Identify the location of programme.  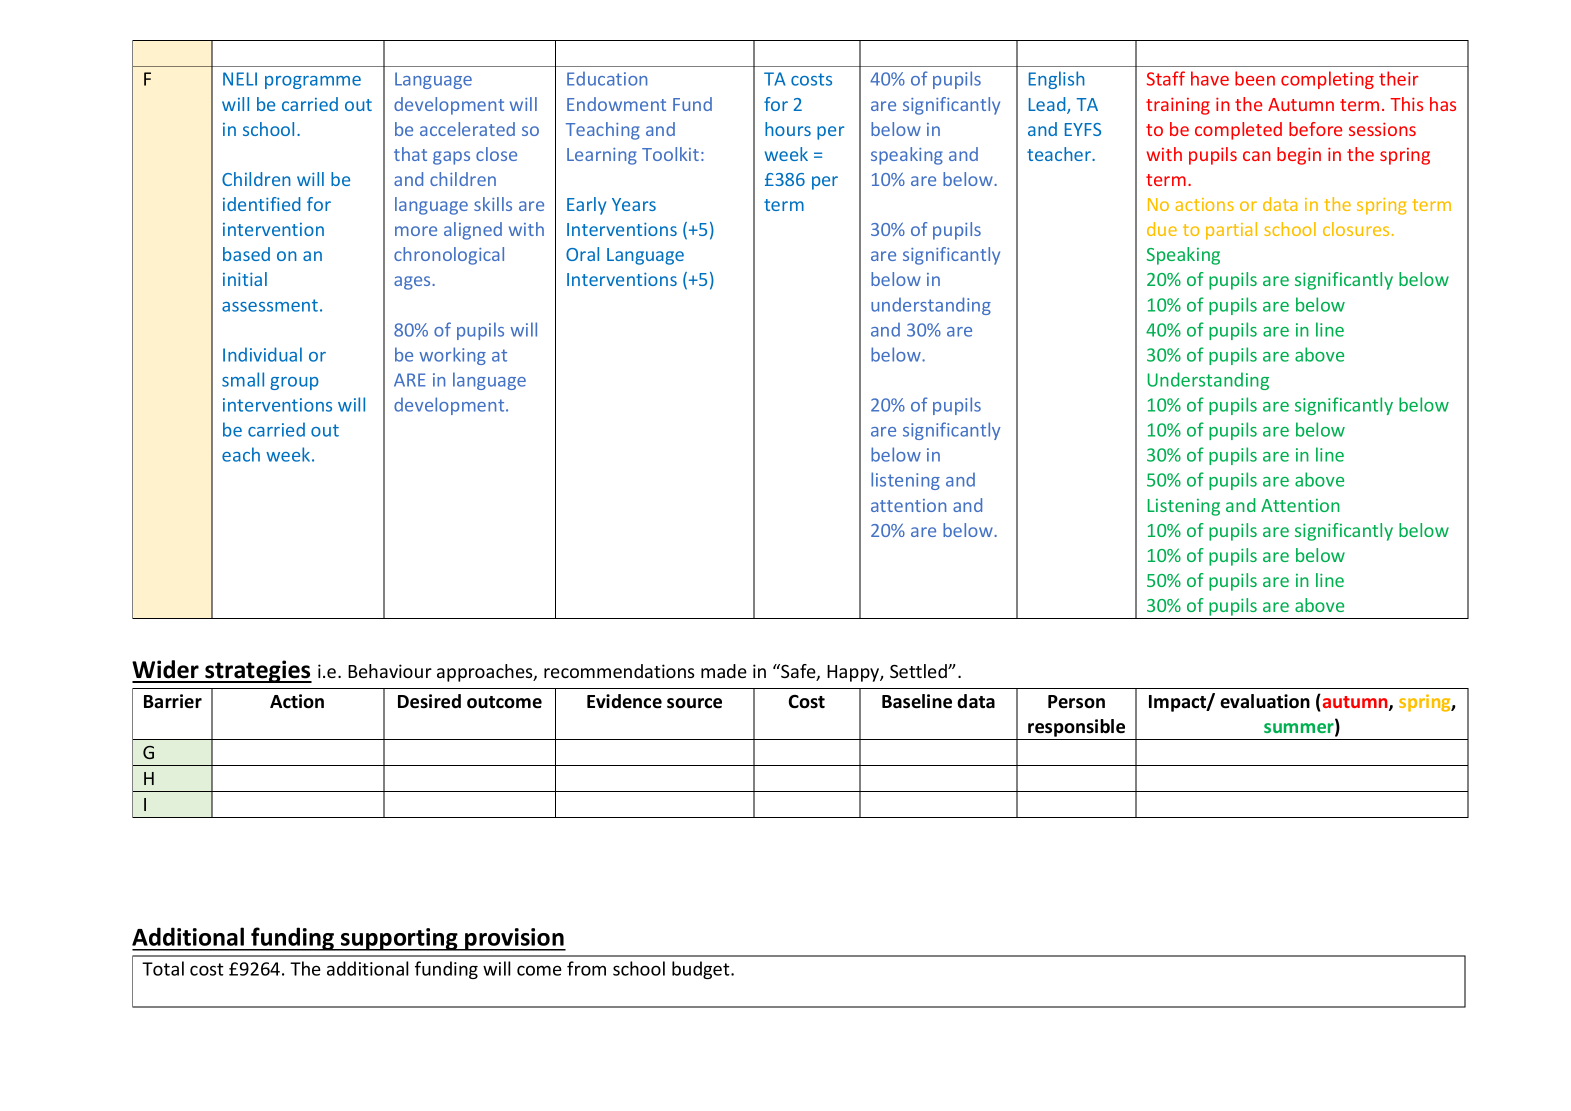
(313, 82).
